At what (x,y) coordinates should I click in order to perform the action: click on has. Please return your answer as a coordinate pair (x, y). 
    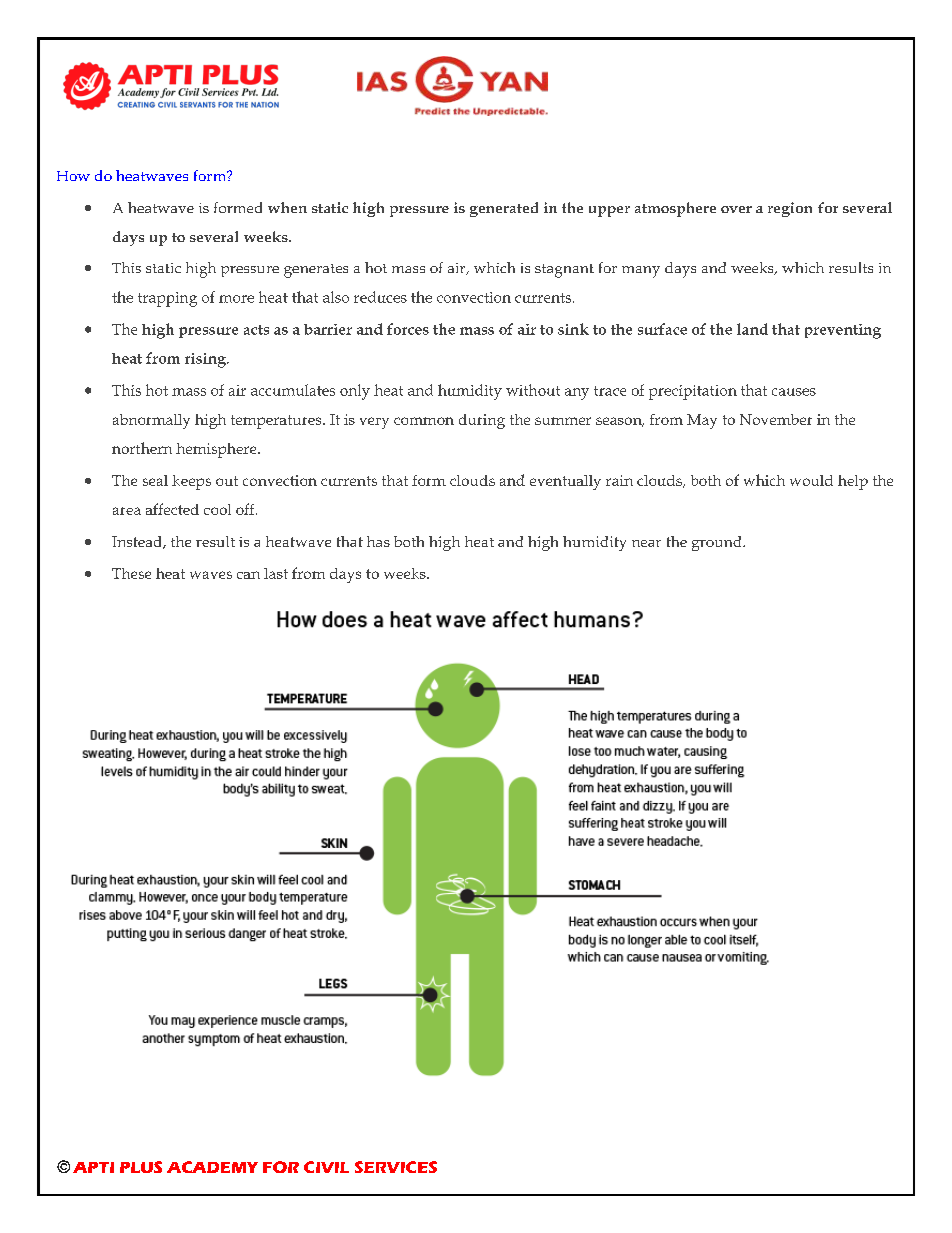
    Looking at the image, I should click on (378, 541).
